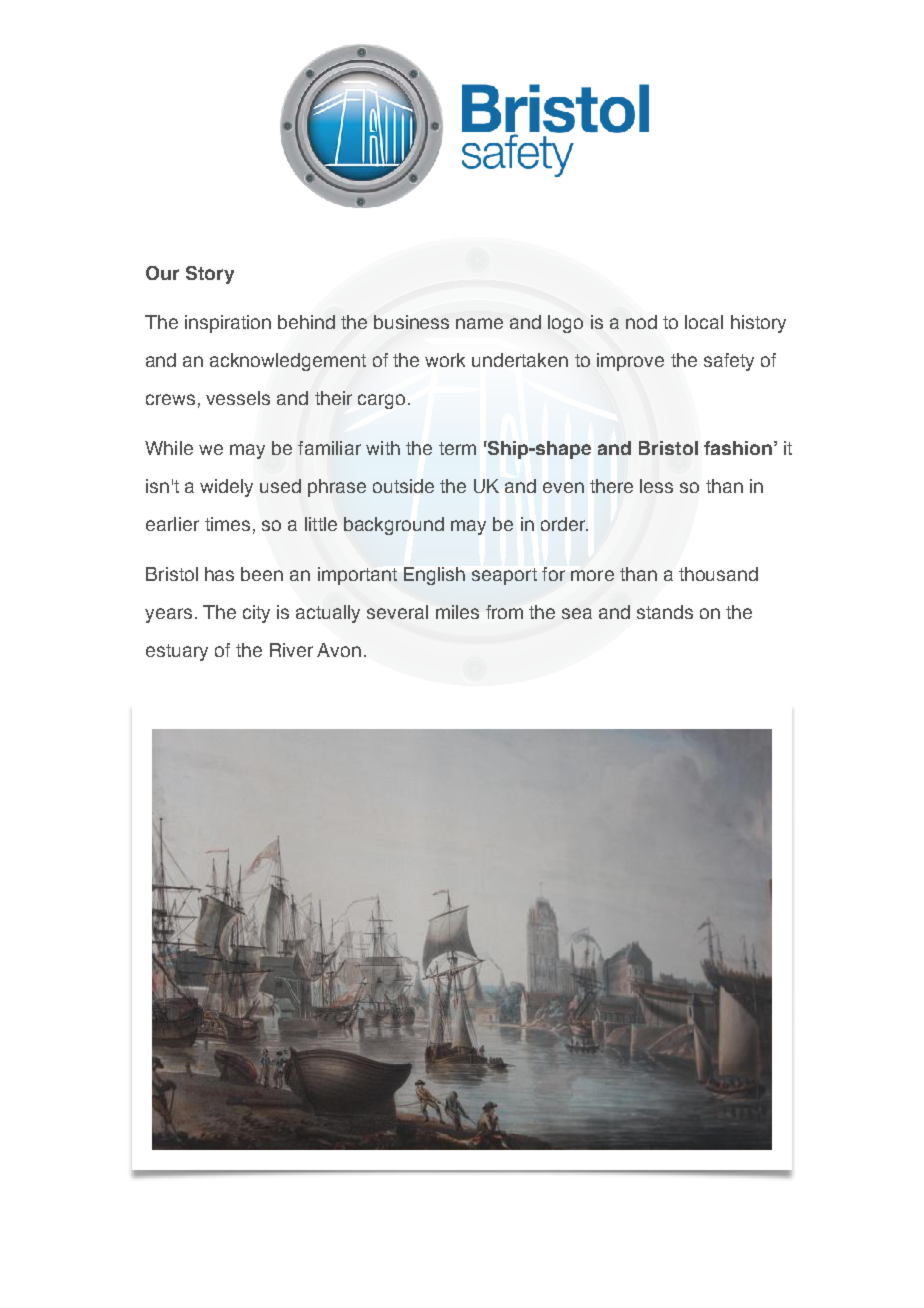  Describe the element at coordinates (457, 448) in the image. I see `term` at that location.
